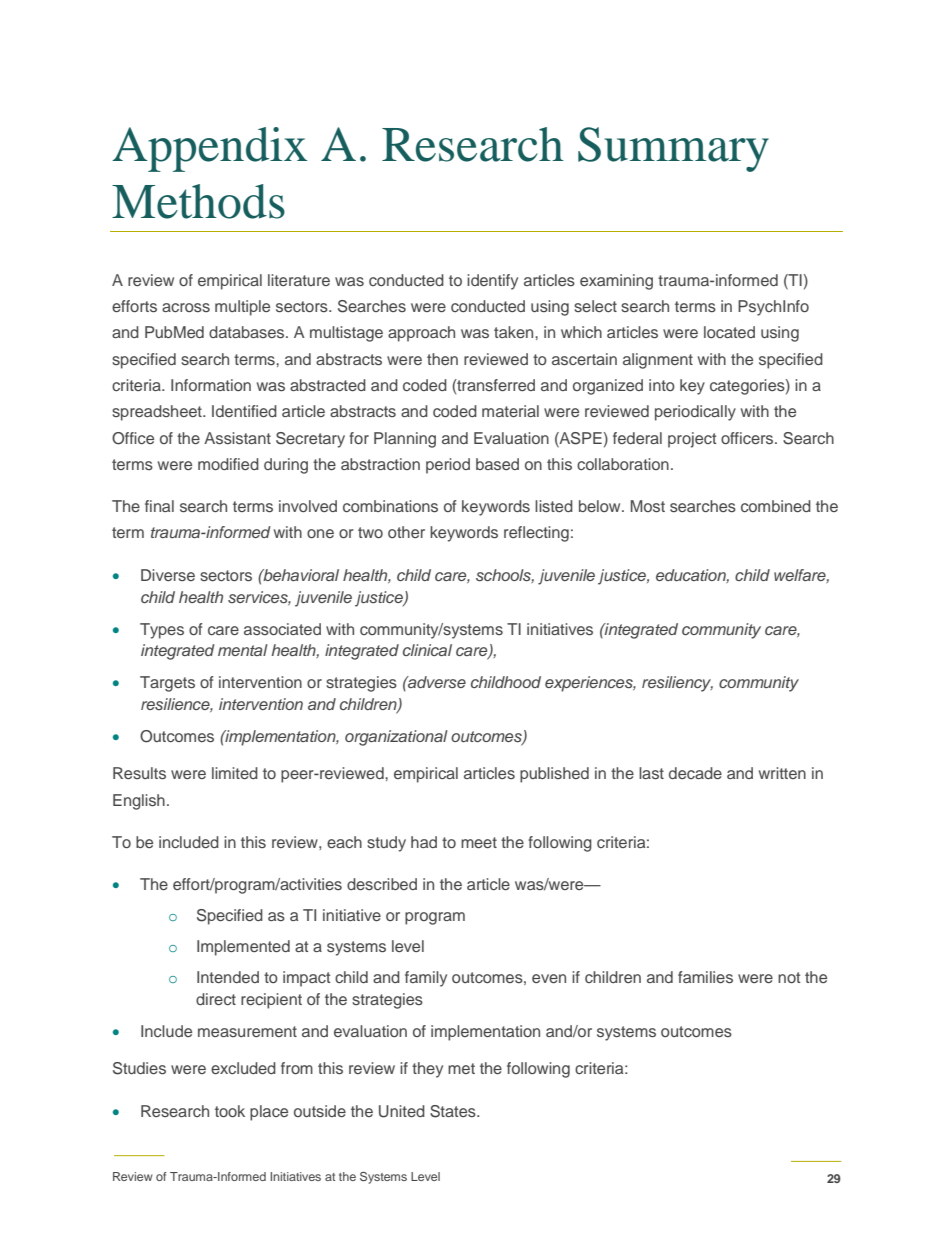 The height and width of the page is (1233, 952). Describe the element at coordinates (673, 149) in the page. I see `Summary` at that location.
